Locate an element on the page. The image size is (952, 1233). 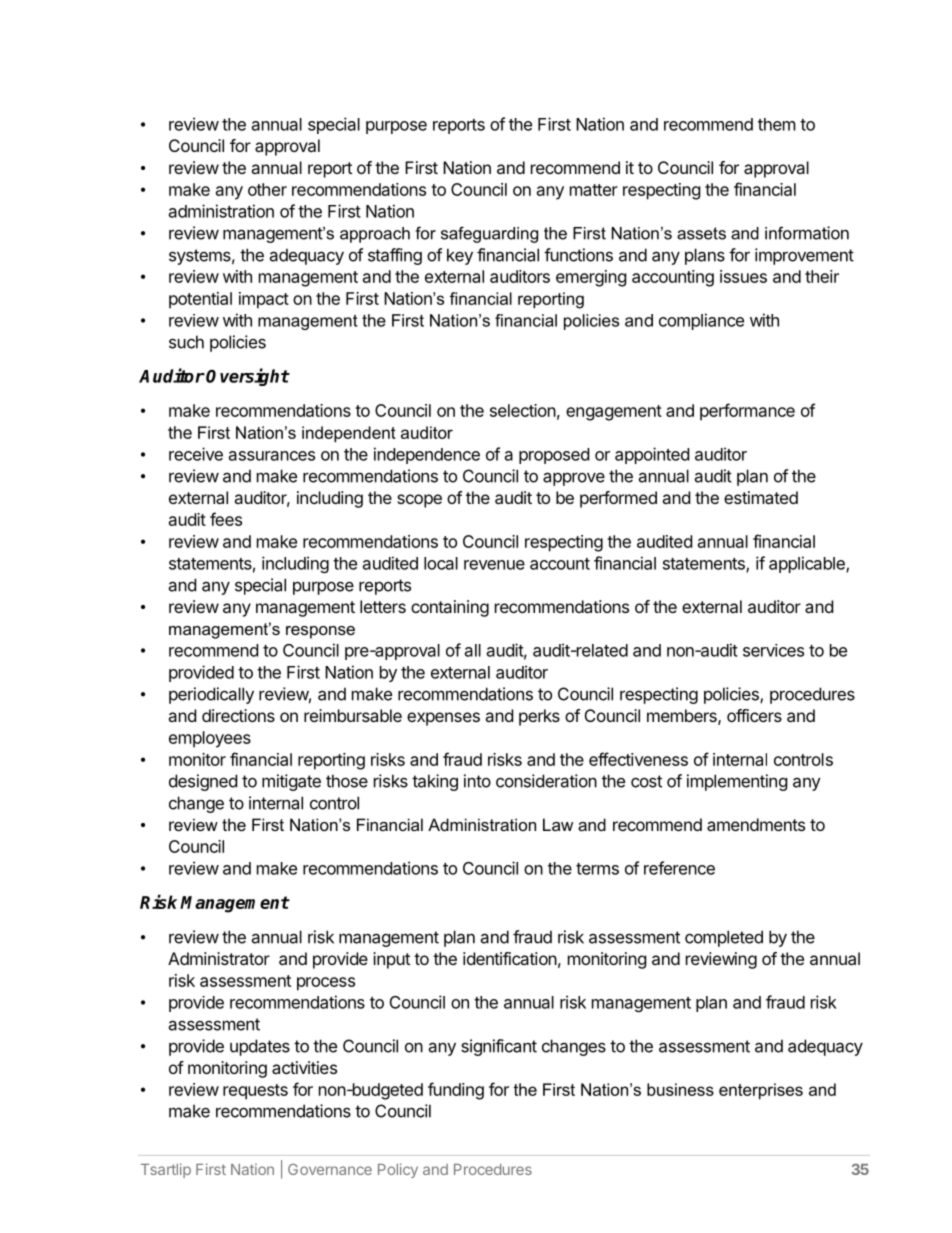
services is located at coordinates (773, 650).
